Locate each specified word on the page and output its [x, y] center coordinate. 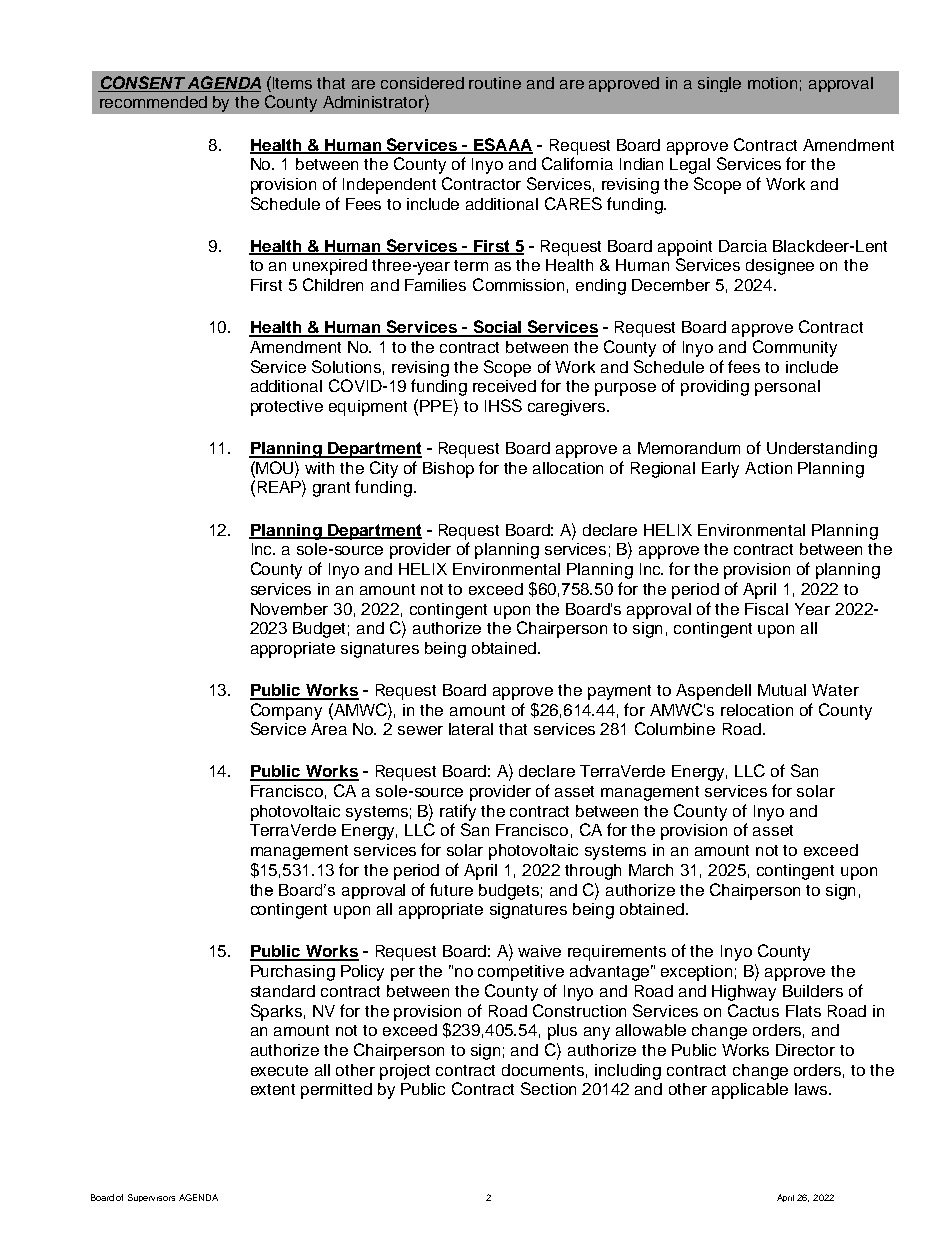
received [504, 386]
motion [772, 83]
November [289, 609]
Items [292, 83]
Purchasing [293, 973]
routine [495, 83]
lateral [471, 729]
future [451, 889]
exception [696, 973]
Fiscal [766, 609]
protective [287, 408]
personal [787, 388]
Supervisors [151, 1198]
